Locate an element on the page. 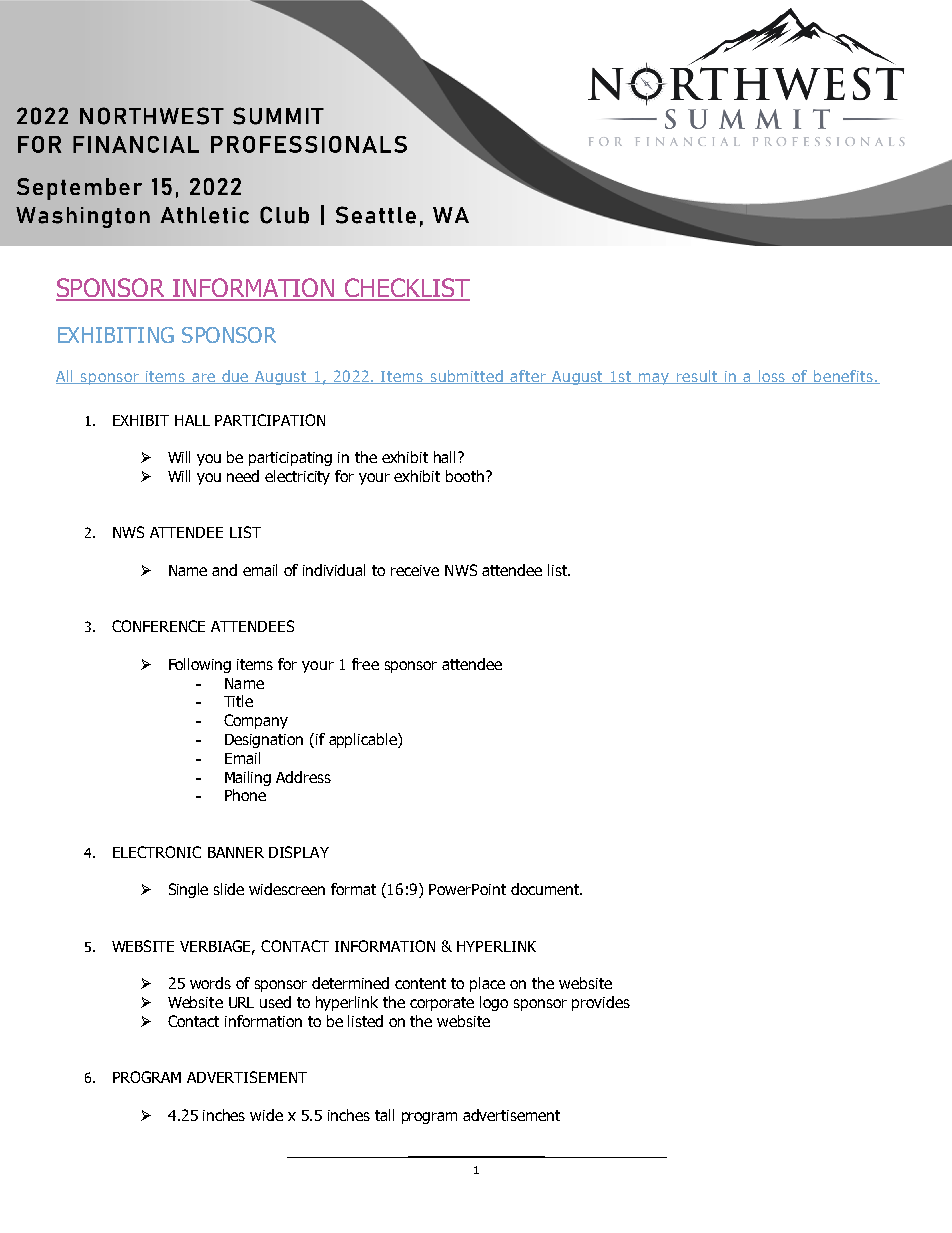 The width and height of the document is (952, 1233). provides is located at coordinates (601, 1003).
